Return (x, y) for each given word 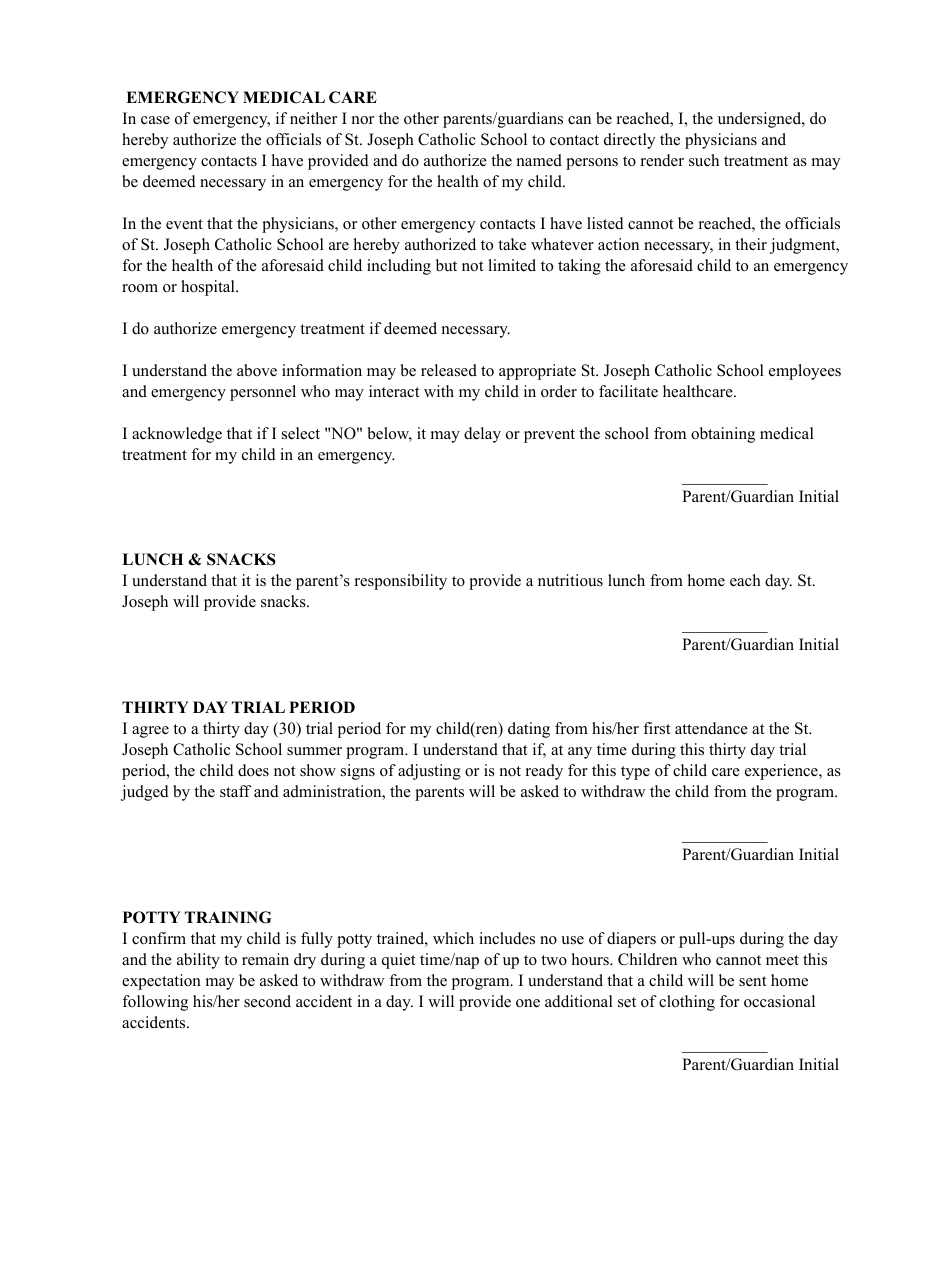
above (257, 370)
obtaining (723, 435)
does (253, 770)
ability (198, 961)
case (155, 120)
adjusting (429, 772)
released (449, 370)
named (539, 160)
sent (752, 981)
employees (805, 372)
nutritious (570, 580)
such (704, 160)
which (453, 938)
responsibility (401, 582)
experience (782, 772)
